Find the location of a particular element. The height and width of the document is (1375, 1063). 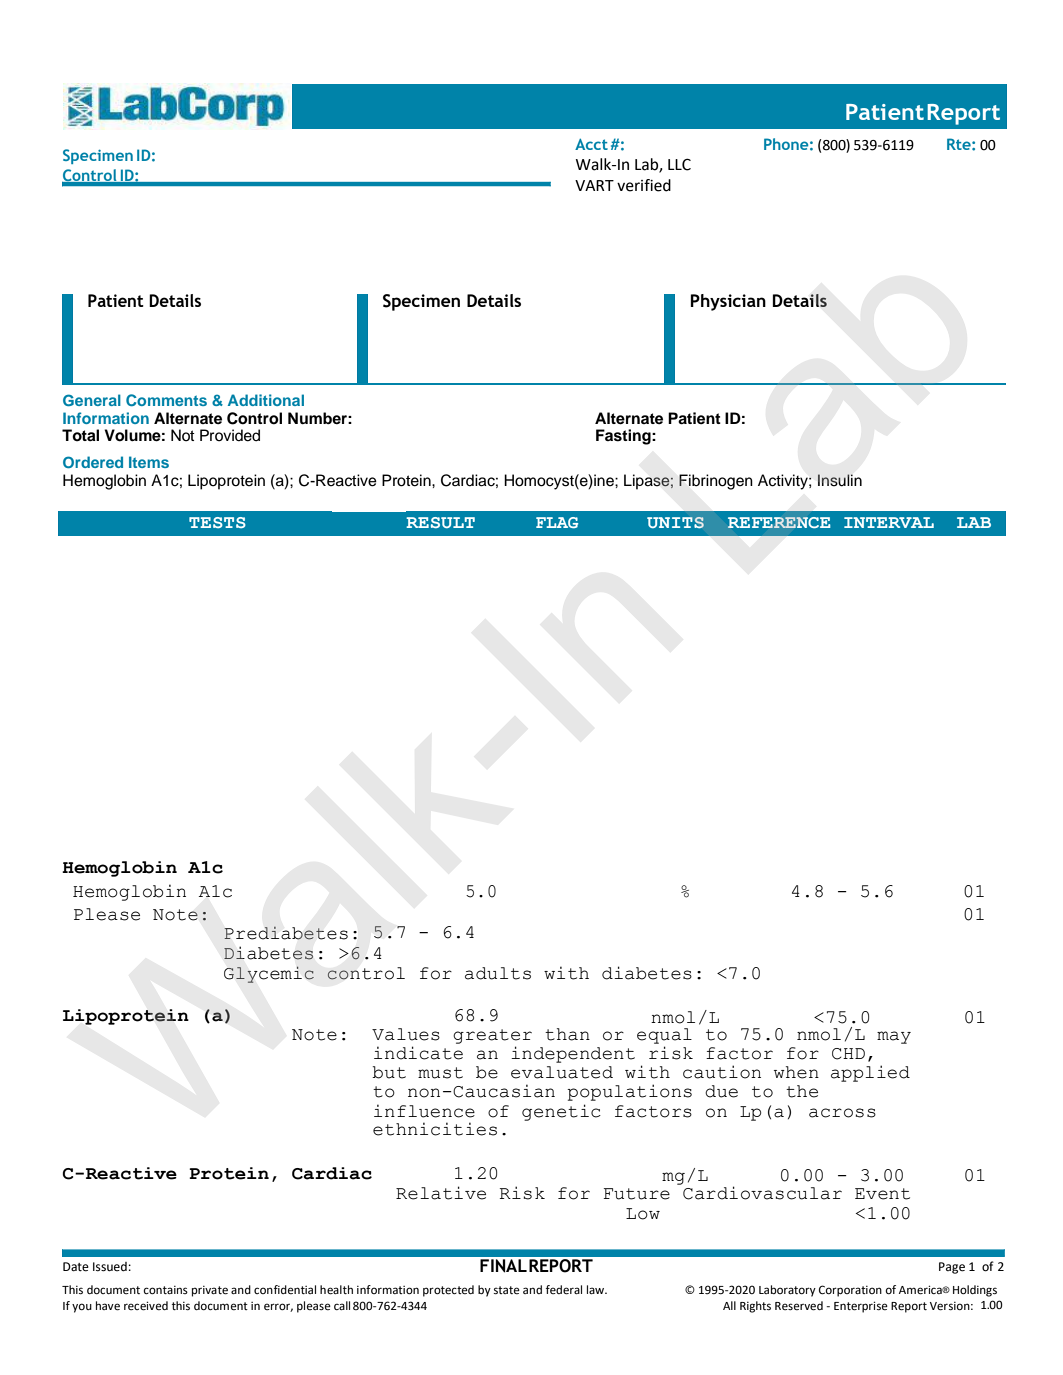

LLC is located at coordinates (679, 164).
